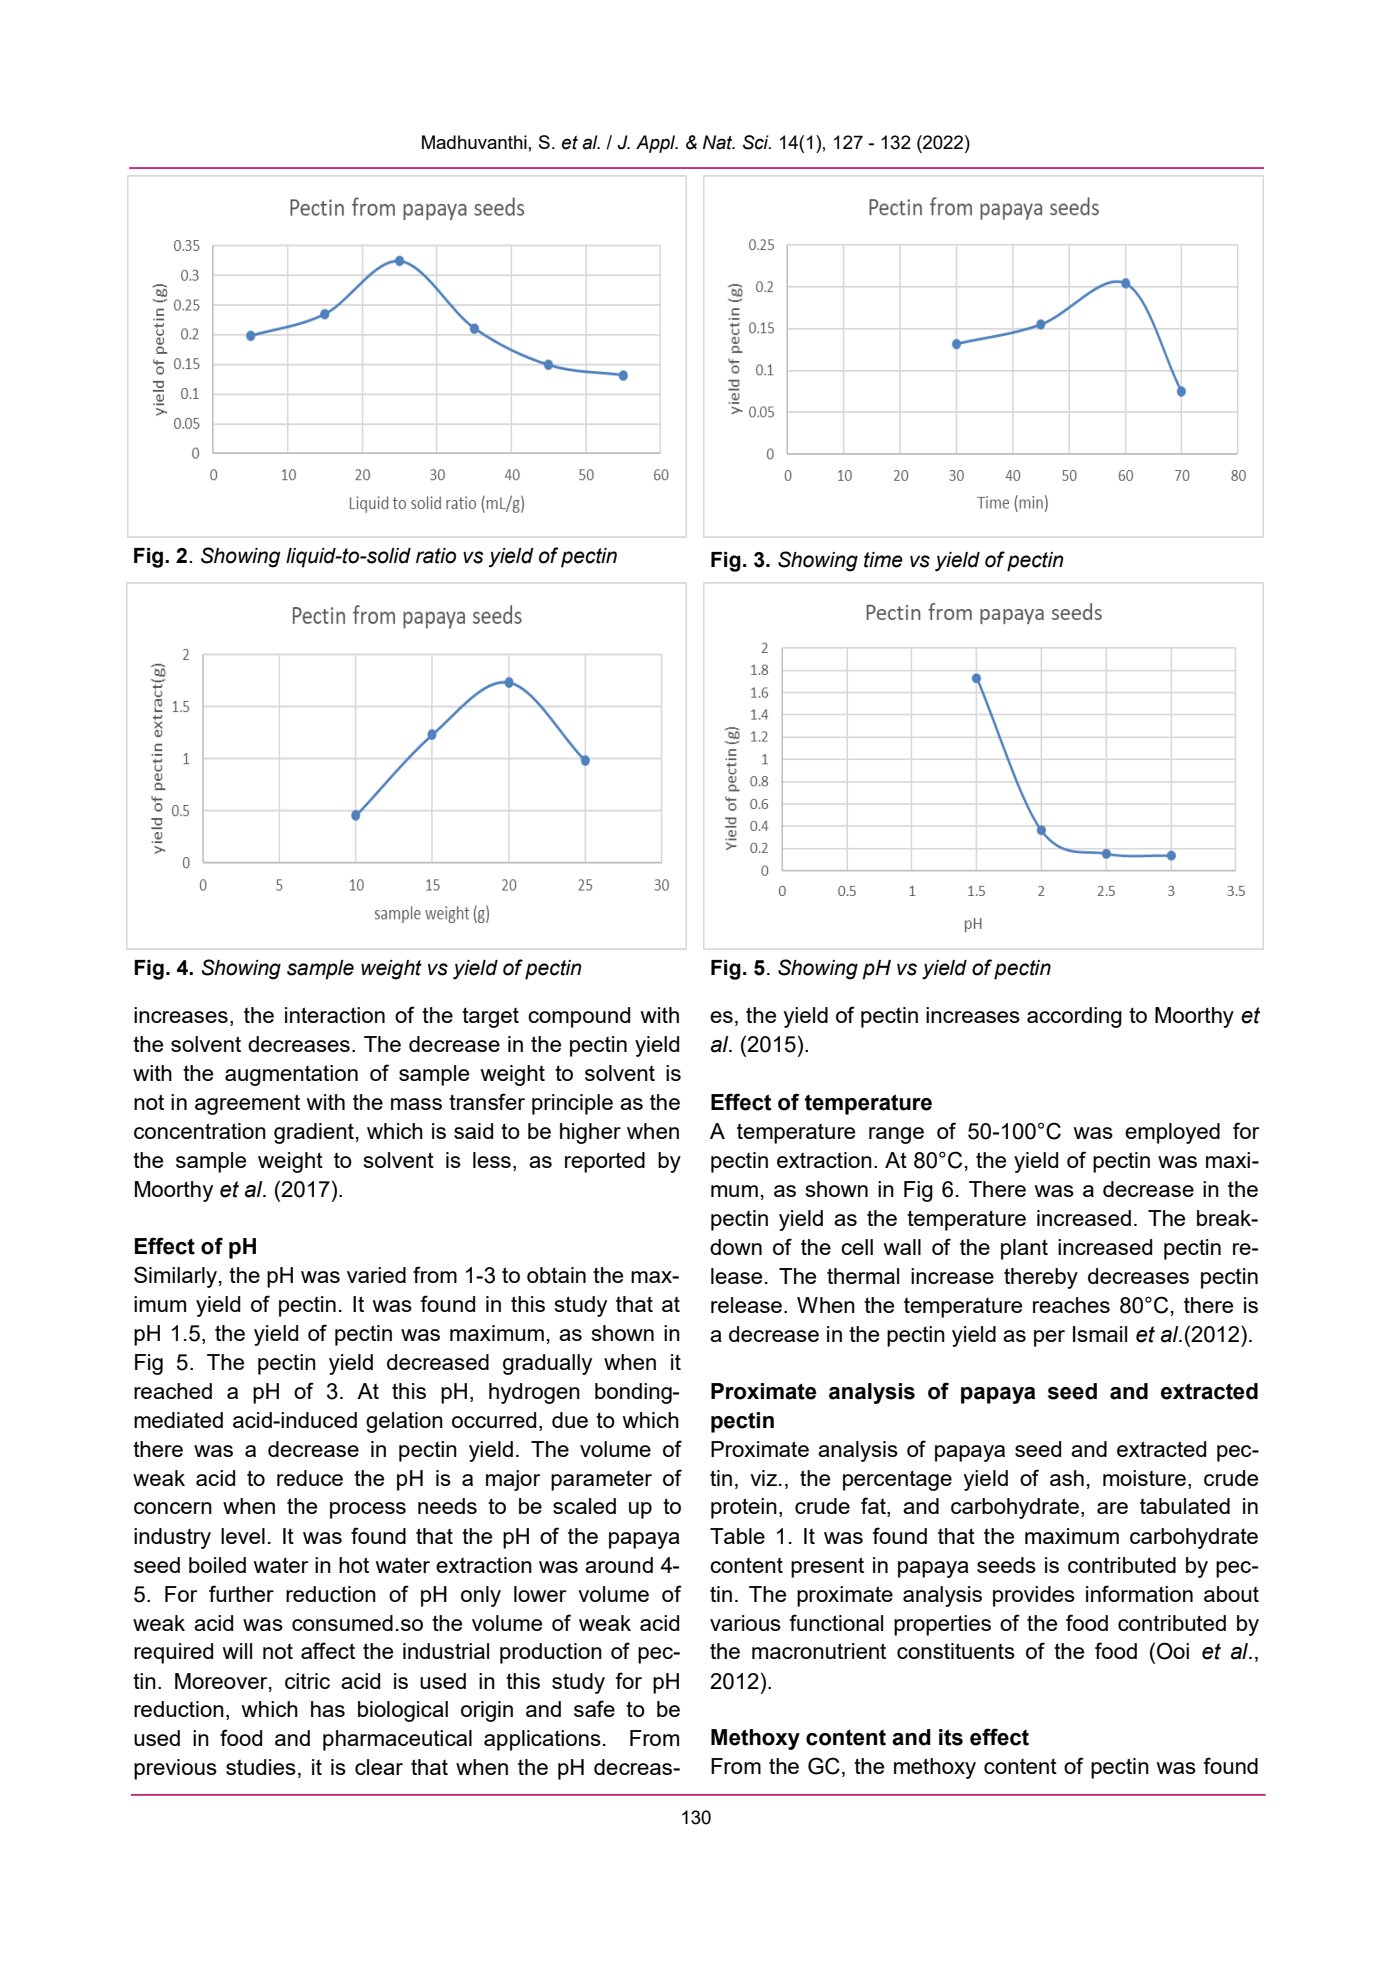  What do you see at coordinates (579, 1017) in the page?
I see `compound` at bounding box center [579, 1017].
